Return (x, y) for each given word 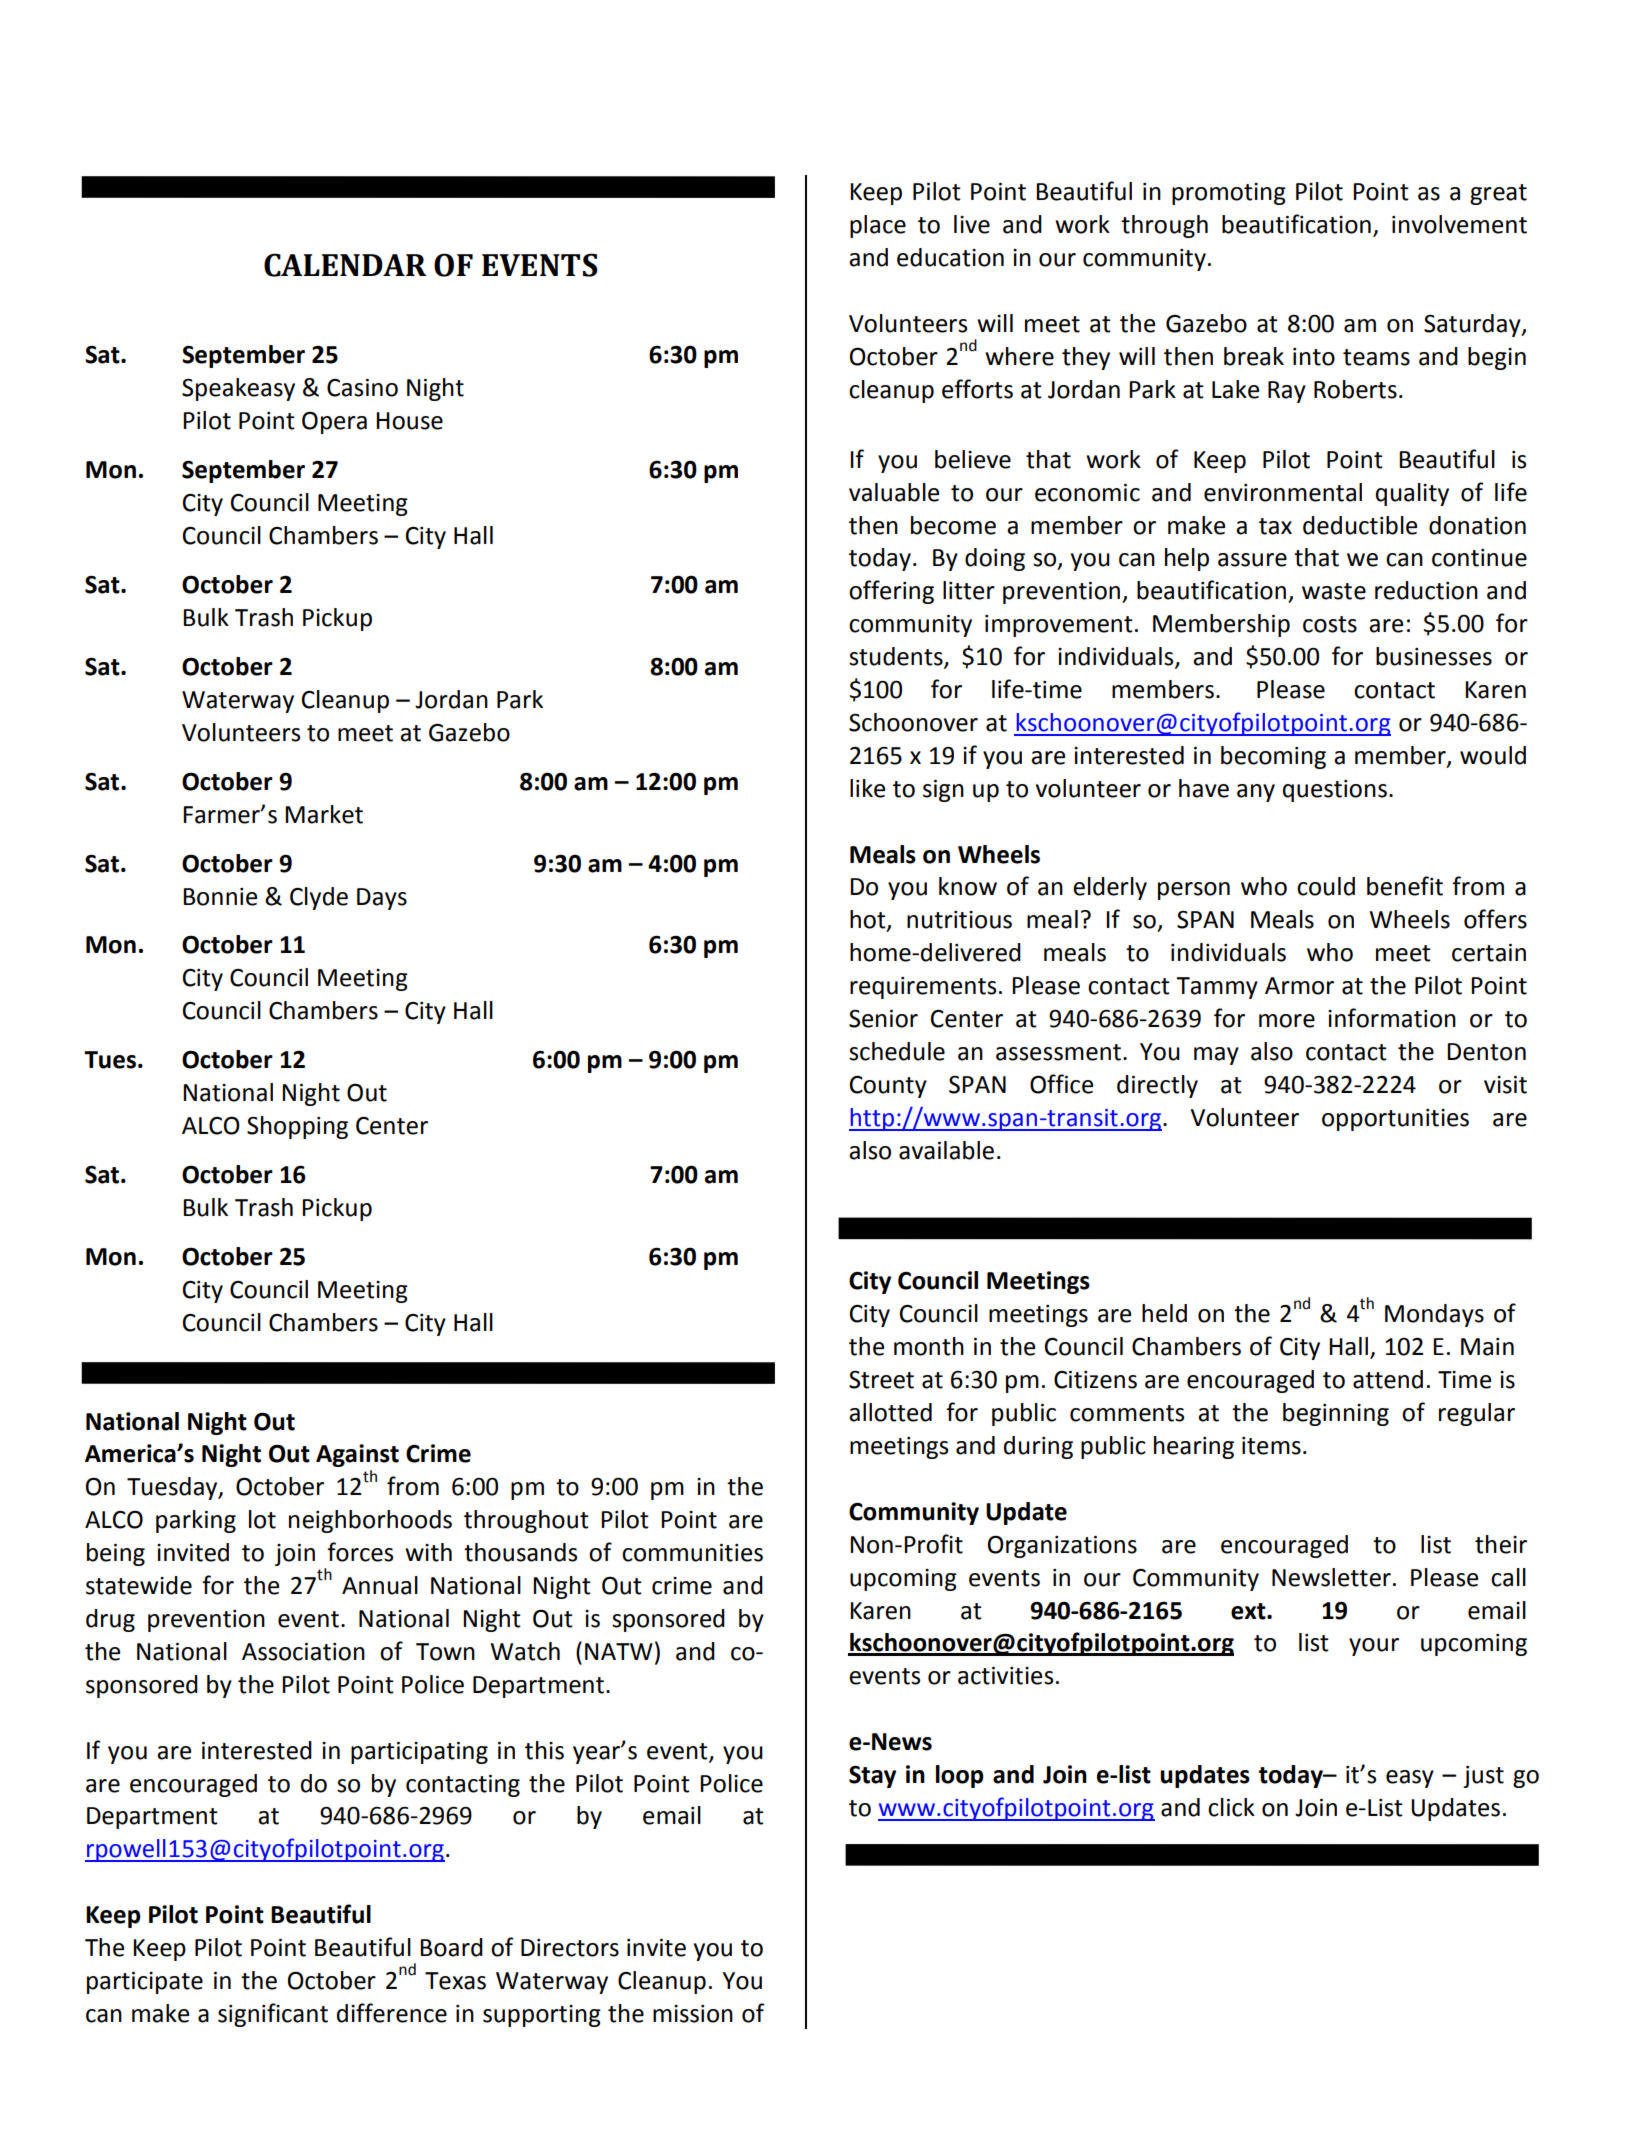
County (888, 1087)
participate (145, 1983)
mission (693, 2014)
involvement (1459, 224)
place (878, 226)
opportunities (1395, 1120)
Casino (362, 388)
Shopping (297, 1127)
